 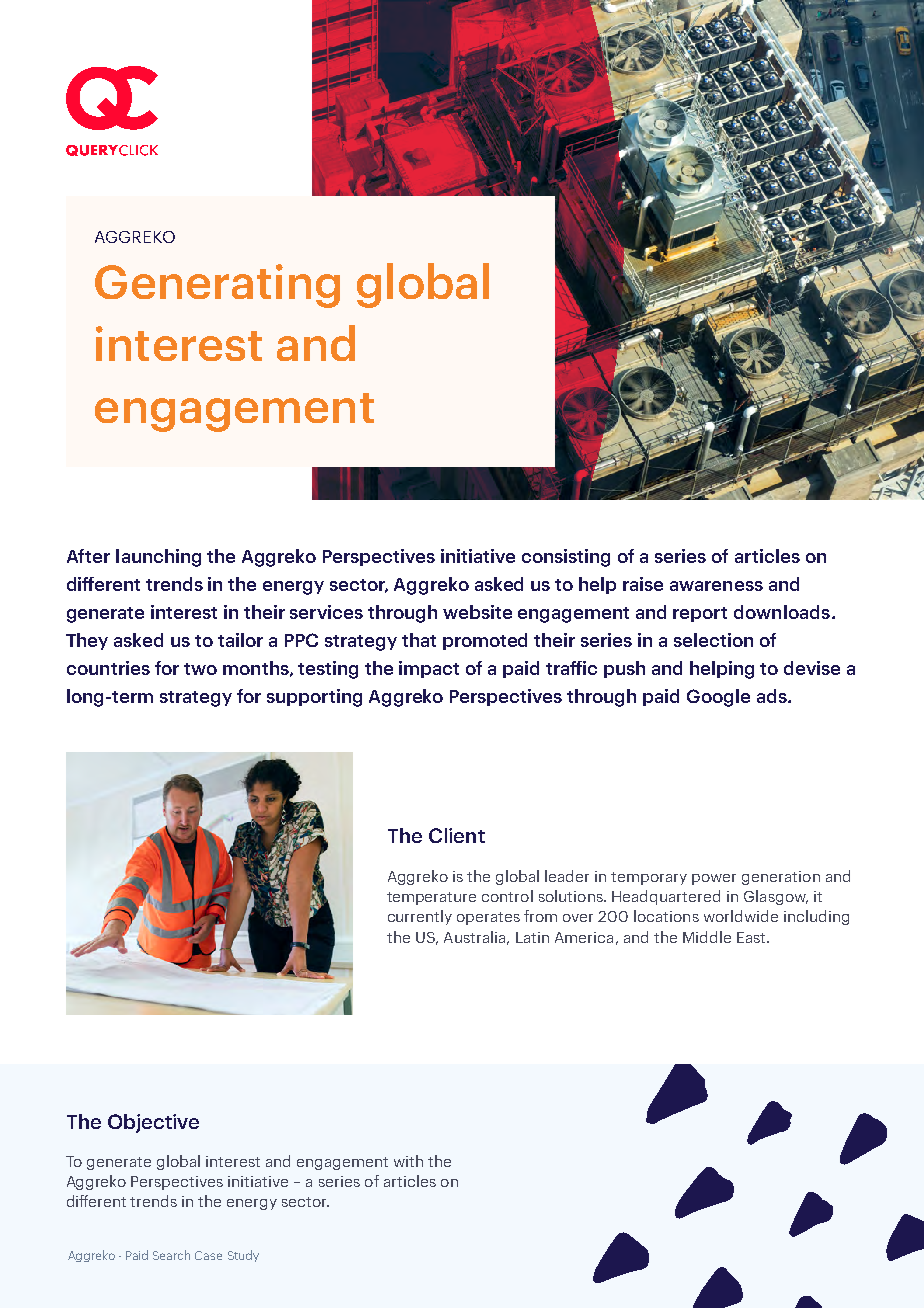 I want to click on Google, so click(x=718, y=698).
